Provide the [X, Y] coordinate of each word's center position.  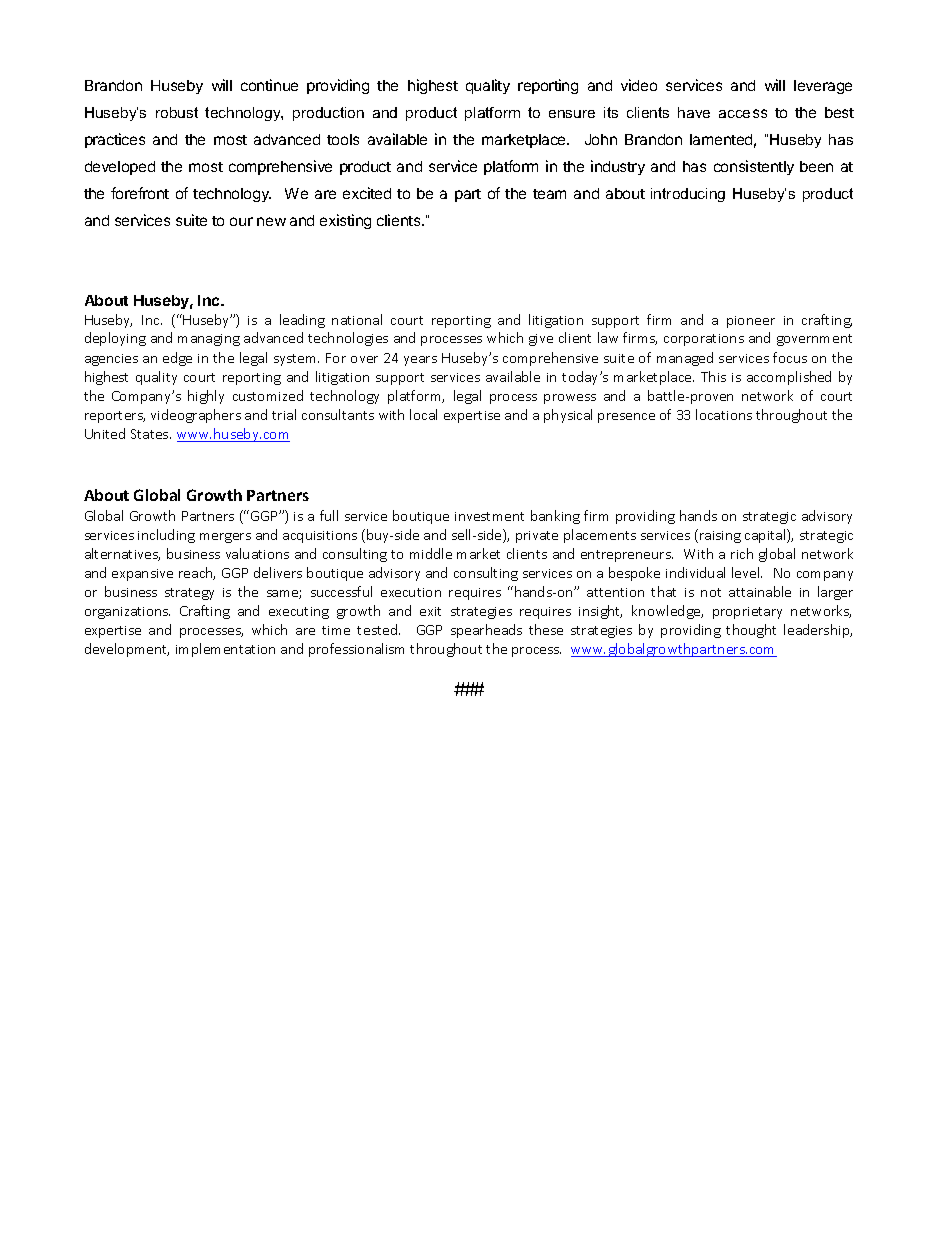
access [743, 113]
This [713, 376]
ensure [572, 114]
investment [489, 516]
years [420, 361]
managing [209, 340]
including [166, 536]
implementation [225, 650]
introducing [688, 195]
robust [177, 112]
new [271, 221]
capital [766, 536]
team [549, 194]
